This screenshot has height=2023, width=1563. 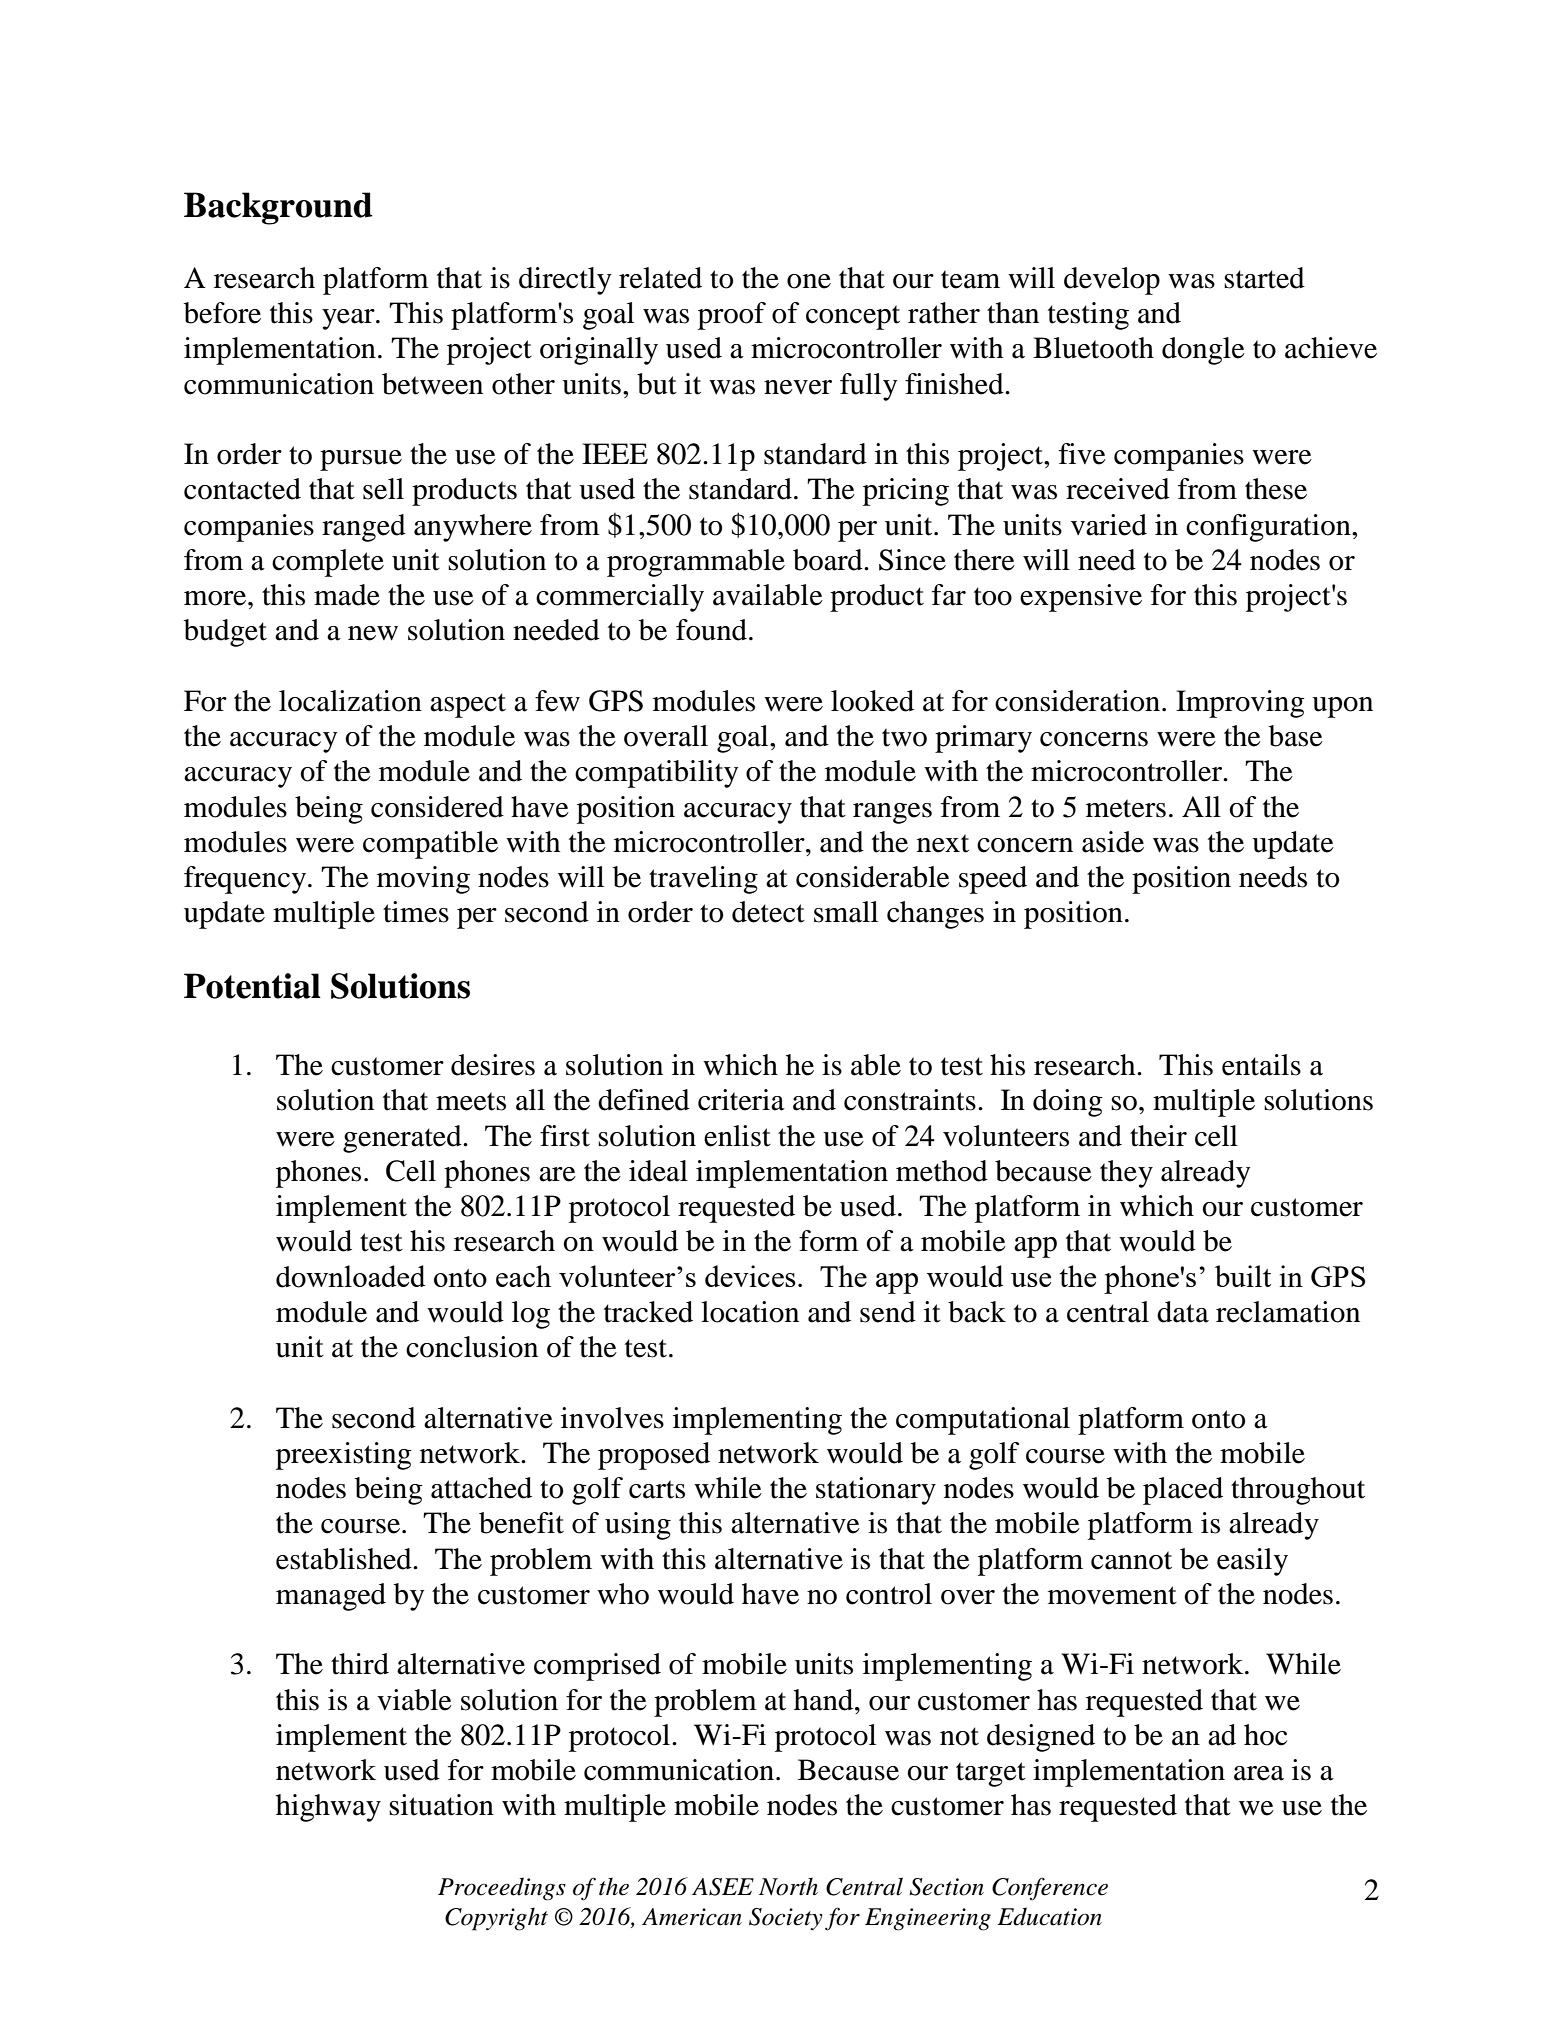 What do you see at coordinates (1183, 1312) in the screenshot?
I see `data` at bounding box center [1183, 1312].
